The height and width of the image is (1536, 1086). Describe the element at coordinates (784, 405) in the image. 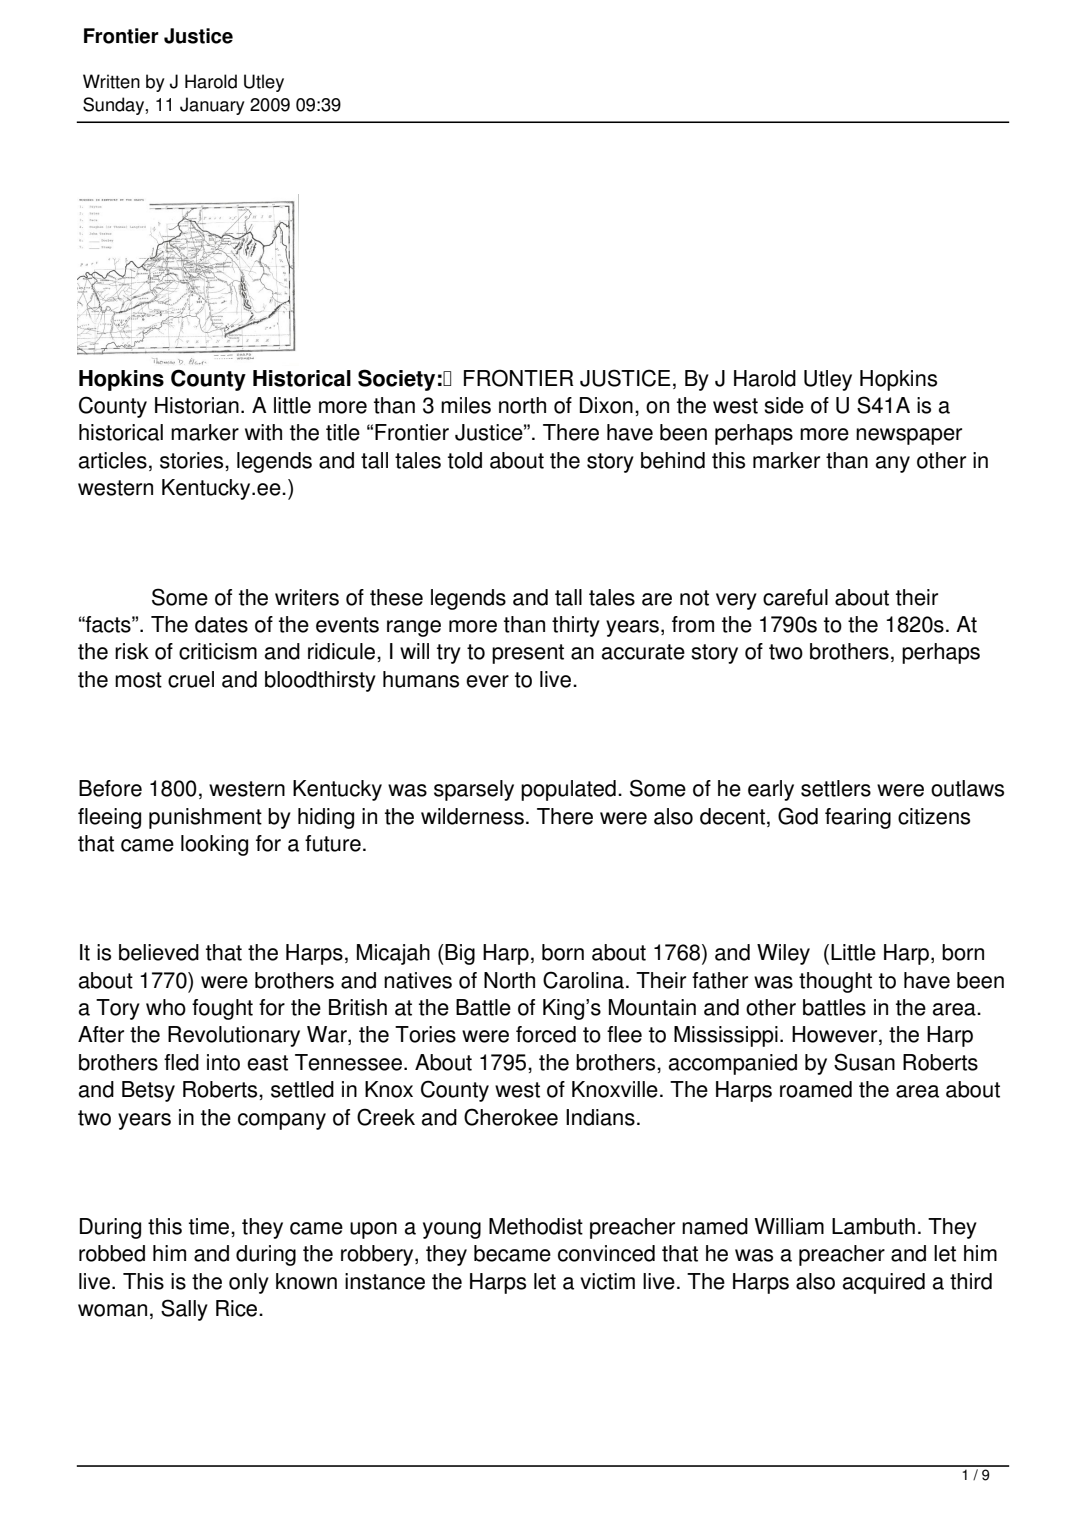

I see `side` at that location.
